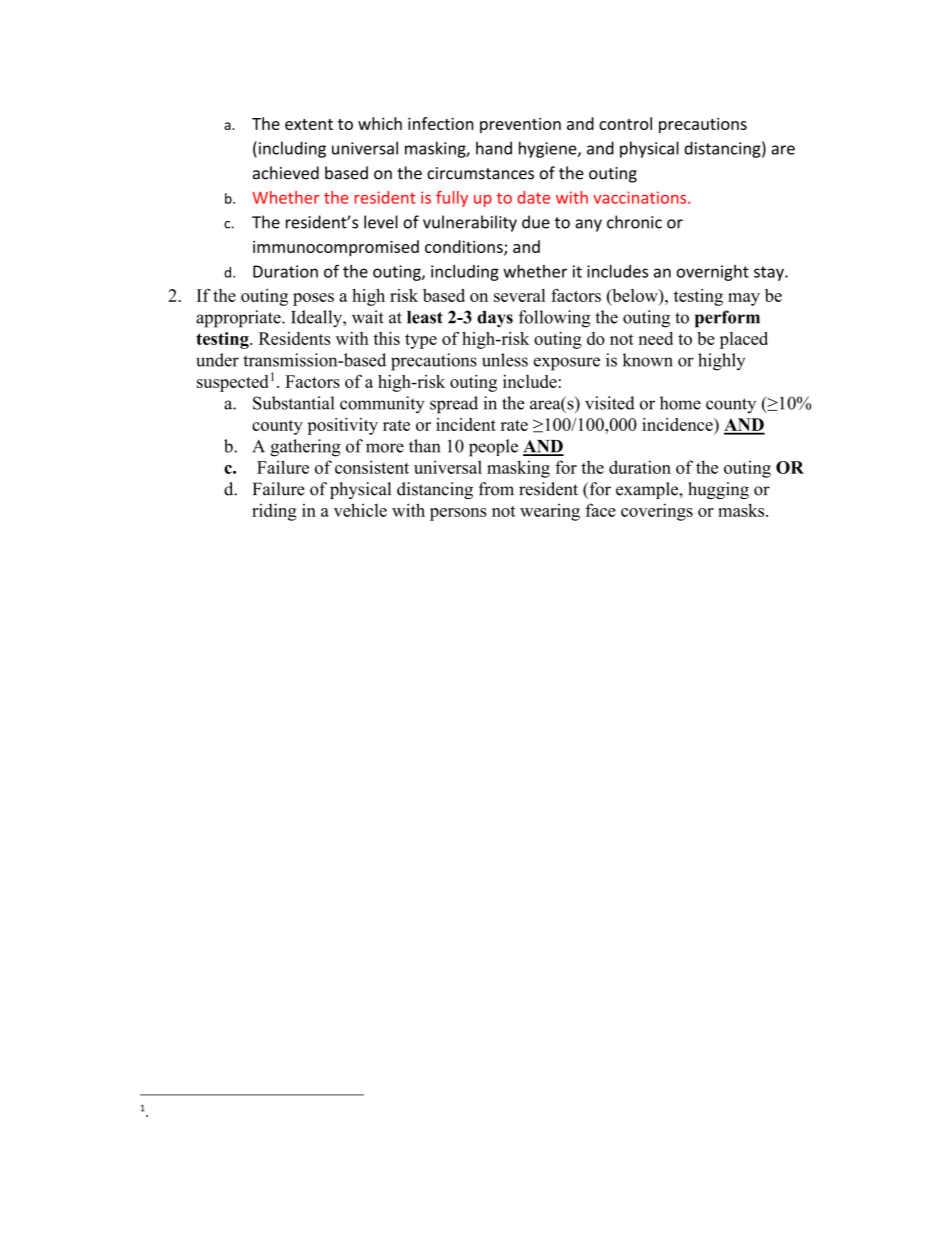 This image has width=952, height=1233. What do you see at coordinates (625, 123) in the image?
I see `control` at bounding box center [625, 123].
